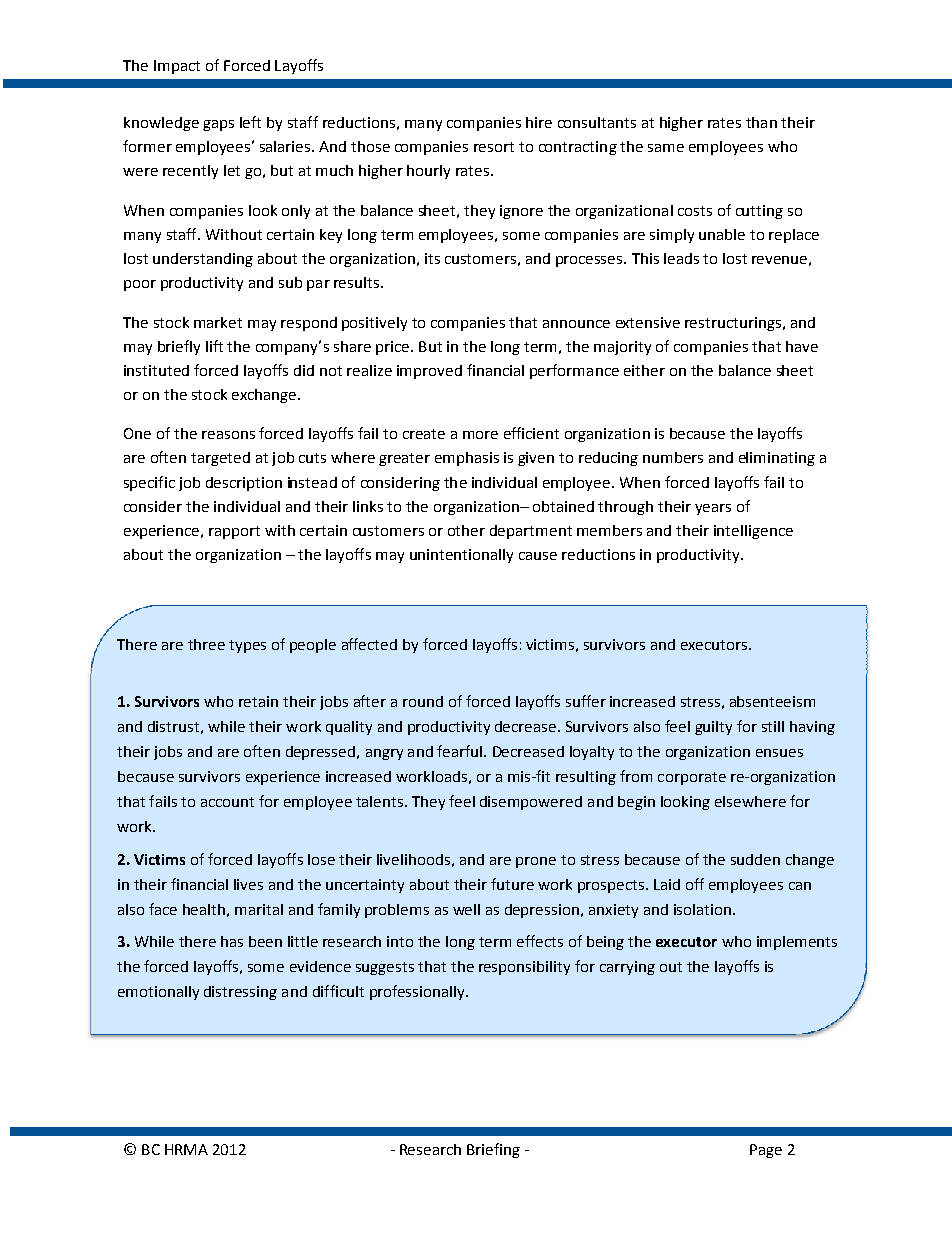 The width and height of the screenshot is (952, 1233). I want to click on resort, so click(494, 147).
